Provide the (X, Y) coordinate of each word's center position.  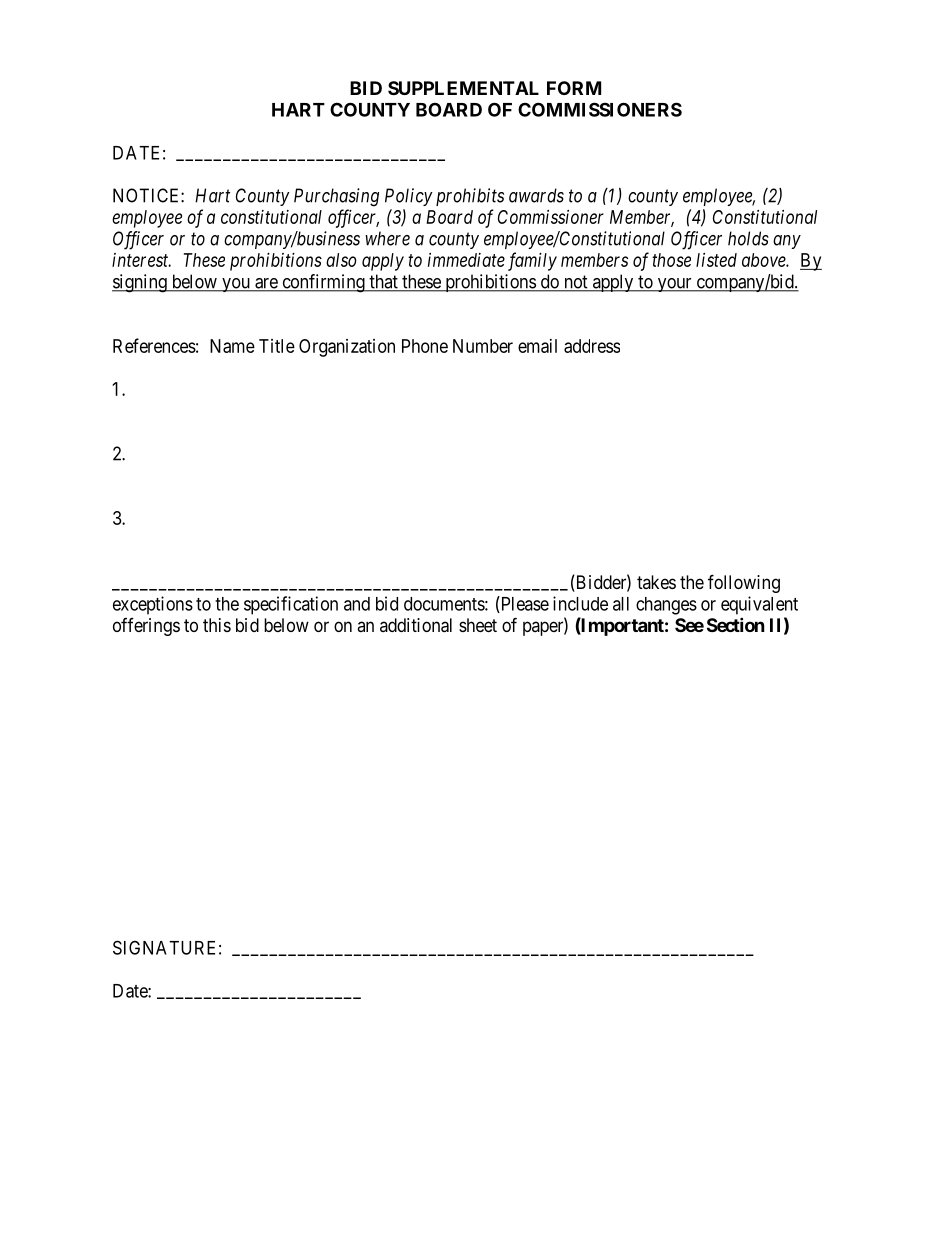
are (266, 284)
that (383, 282)
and (357, 604)
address (592, 346)
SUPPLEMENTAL (463, 88)
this (217, 625)
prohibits (470, 197)
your (674, 285)
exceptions (153, 605)
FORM (574, 88)
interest (141, 260)
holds (748, 238)
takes (656, 582)
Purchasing (336, 197)
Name (232, 346)
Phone (425, 346)
